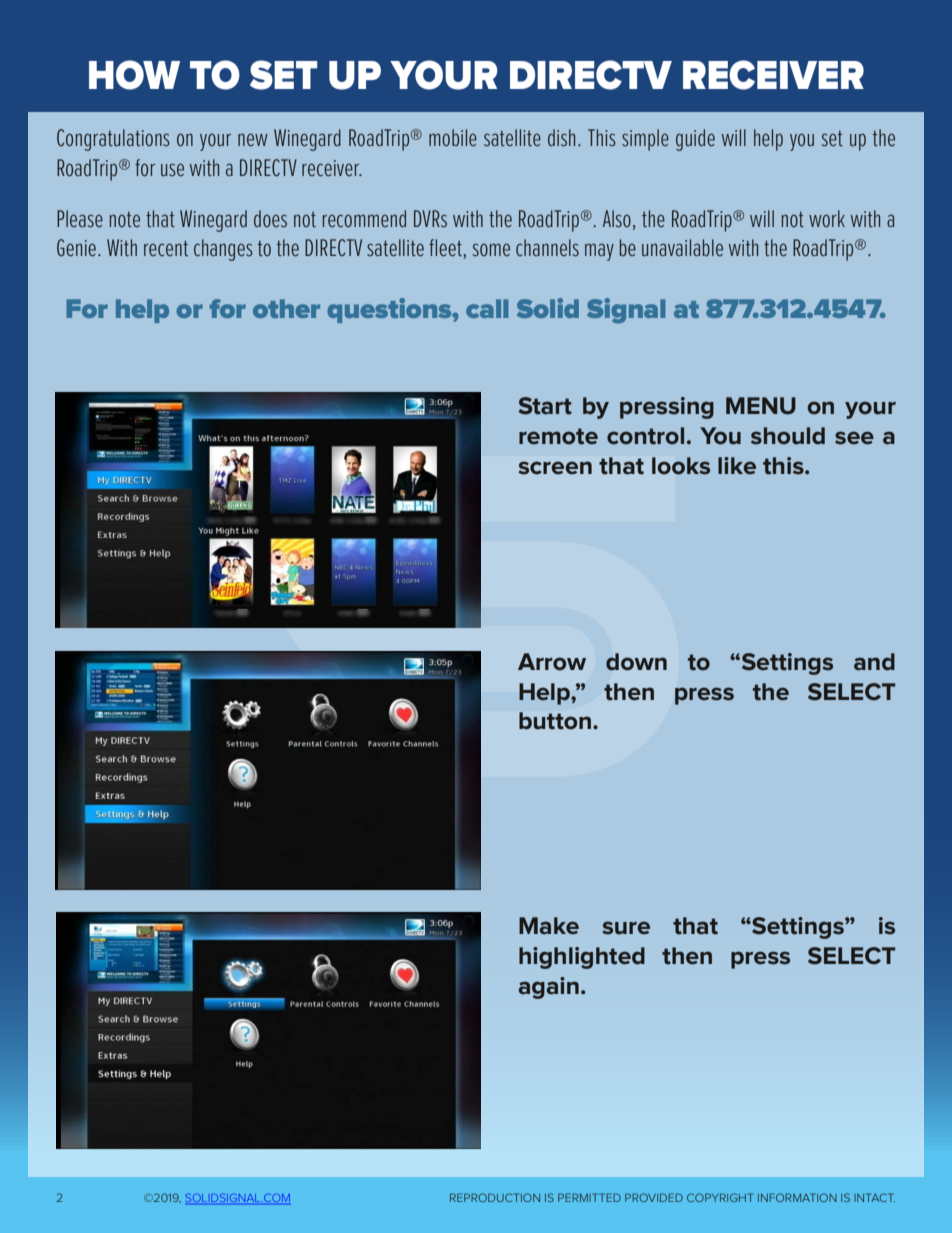 The image size is (952, 1233). I want to click on guide, so click(695, 140).
